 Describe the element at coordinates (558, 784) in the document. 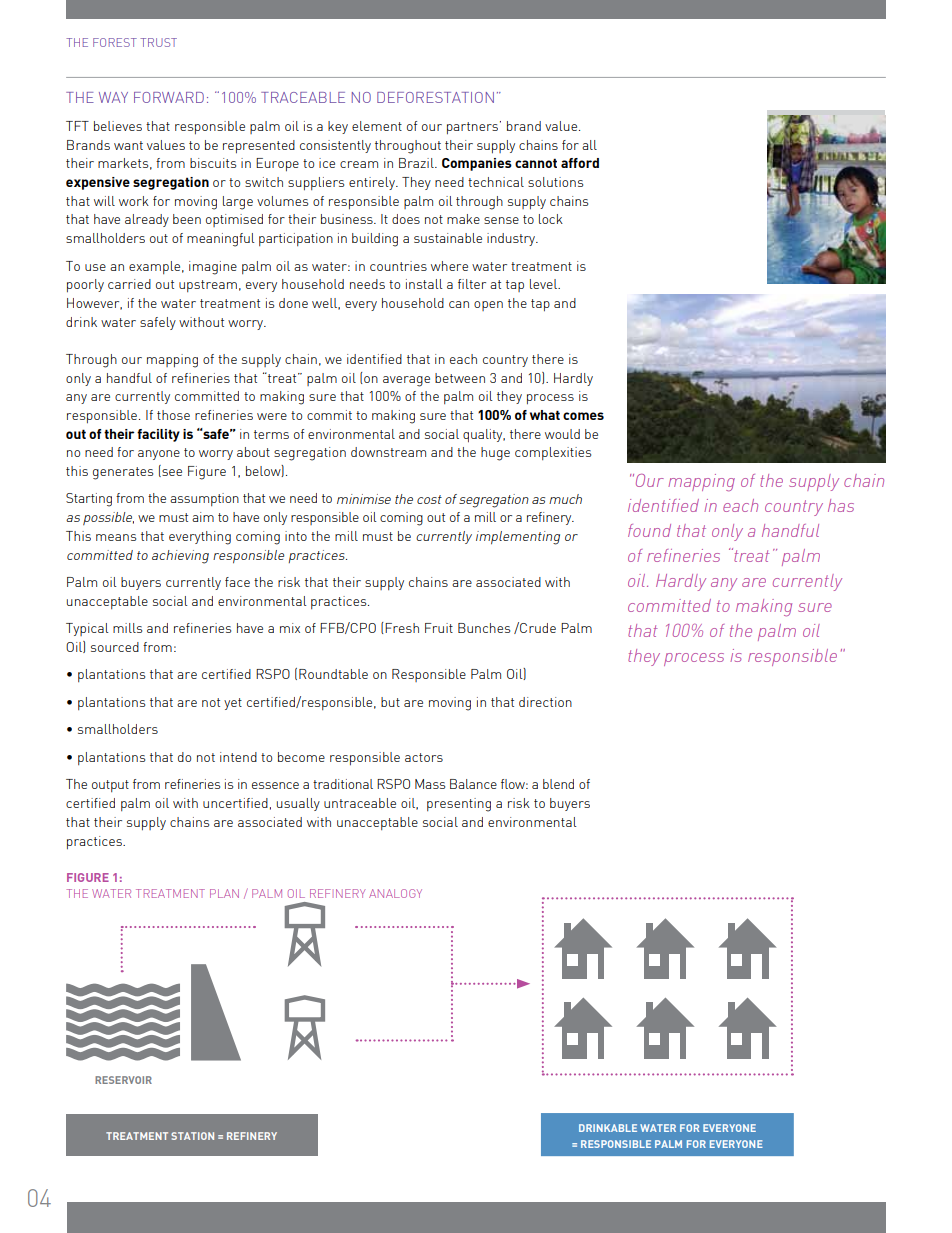

I see `blend` at that location.
